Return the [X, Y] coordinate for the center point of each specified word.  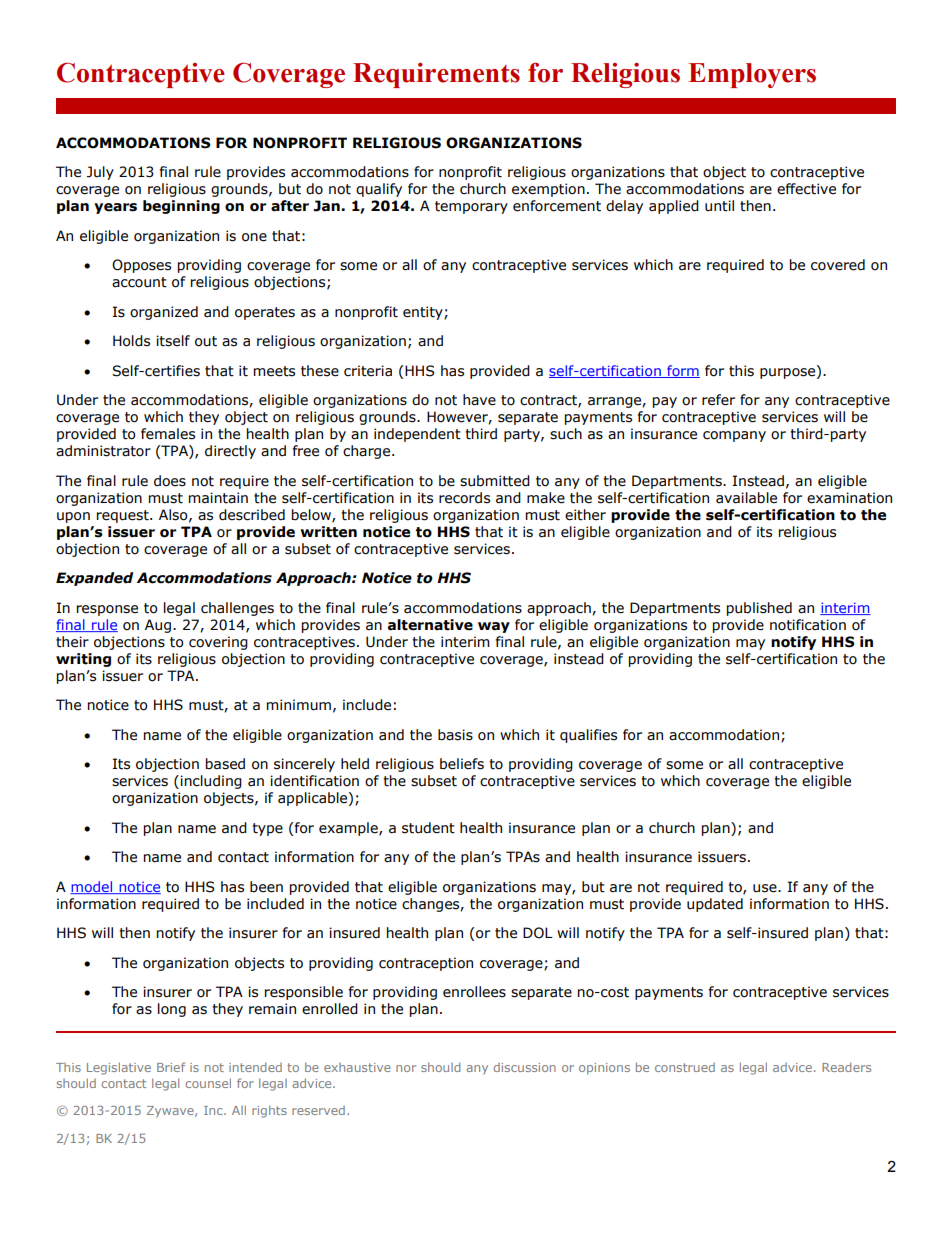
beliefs [462, 764]
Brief [171, 1067]
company [734, 436]
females [168, 434]
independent [417, 435]
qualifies [588, 736]
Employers [752, 75]
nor [406, 1068]
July [100, 173]
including [211, 782]
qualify [379, 190]
